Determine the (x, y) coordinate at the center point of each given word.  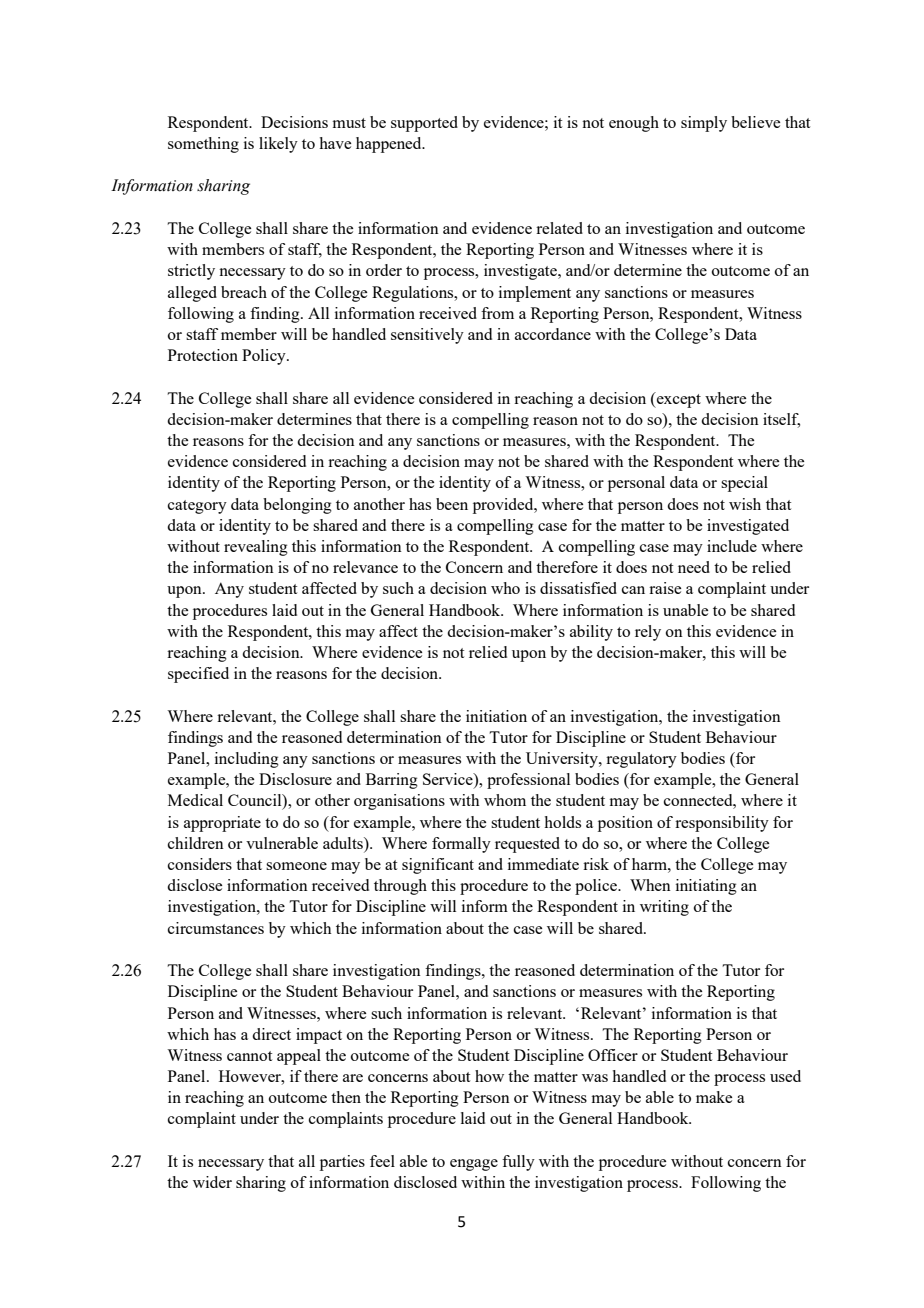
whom (505, 800)
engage (474, 1165)
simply (704, 124)
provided (504, 506)
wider (212, 1182)
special (744, 484)
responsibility (722, 824)
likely (278, 145)
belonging (297, 506)
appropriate (222, 824)
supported (424, 124)
